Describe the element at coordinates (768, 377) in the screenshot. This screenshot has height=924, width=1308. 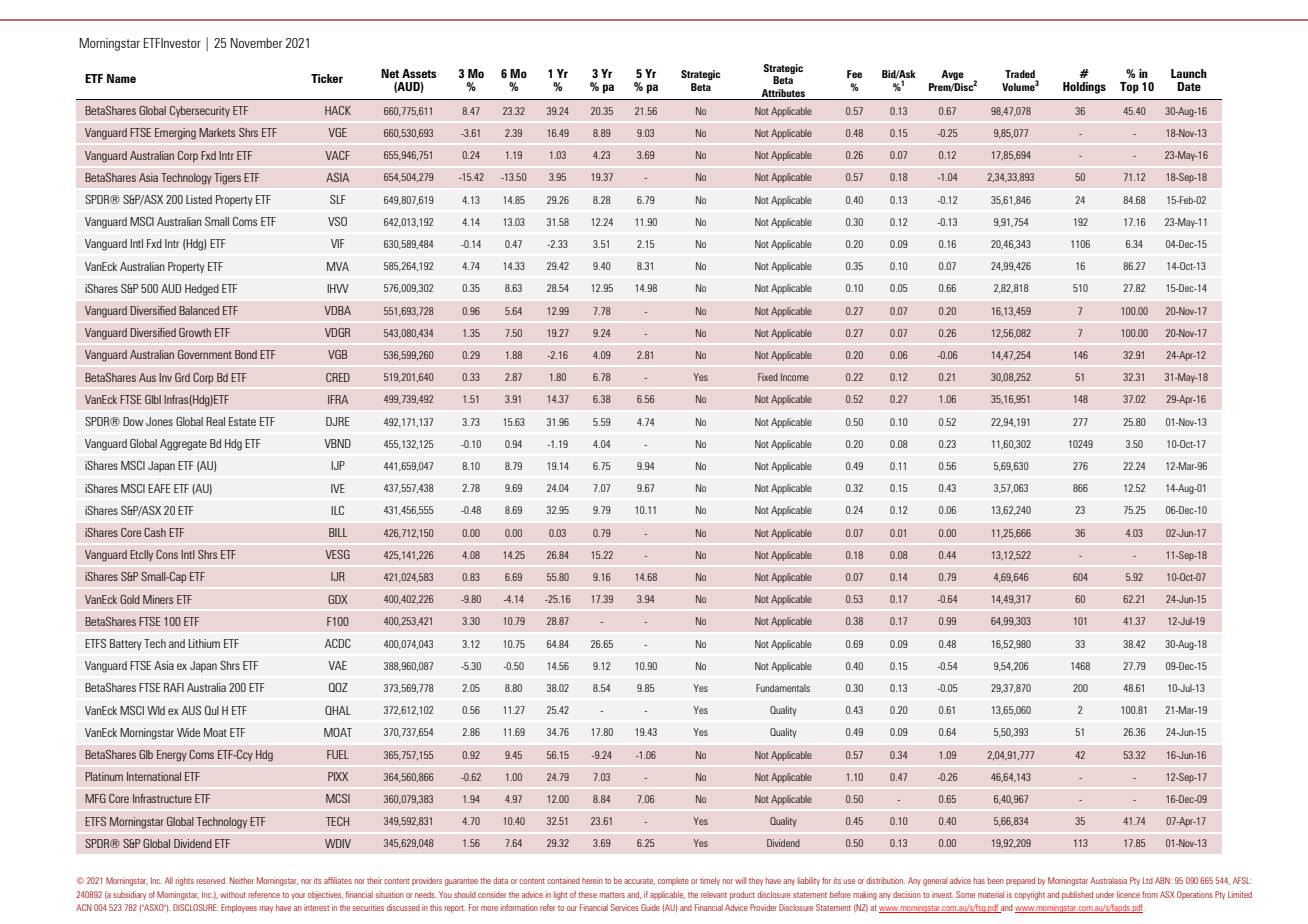
I see `Fixed` at that location.
